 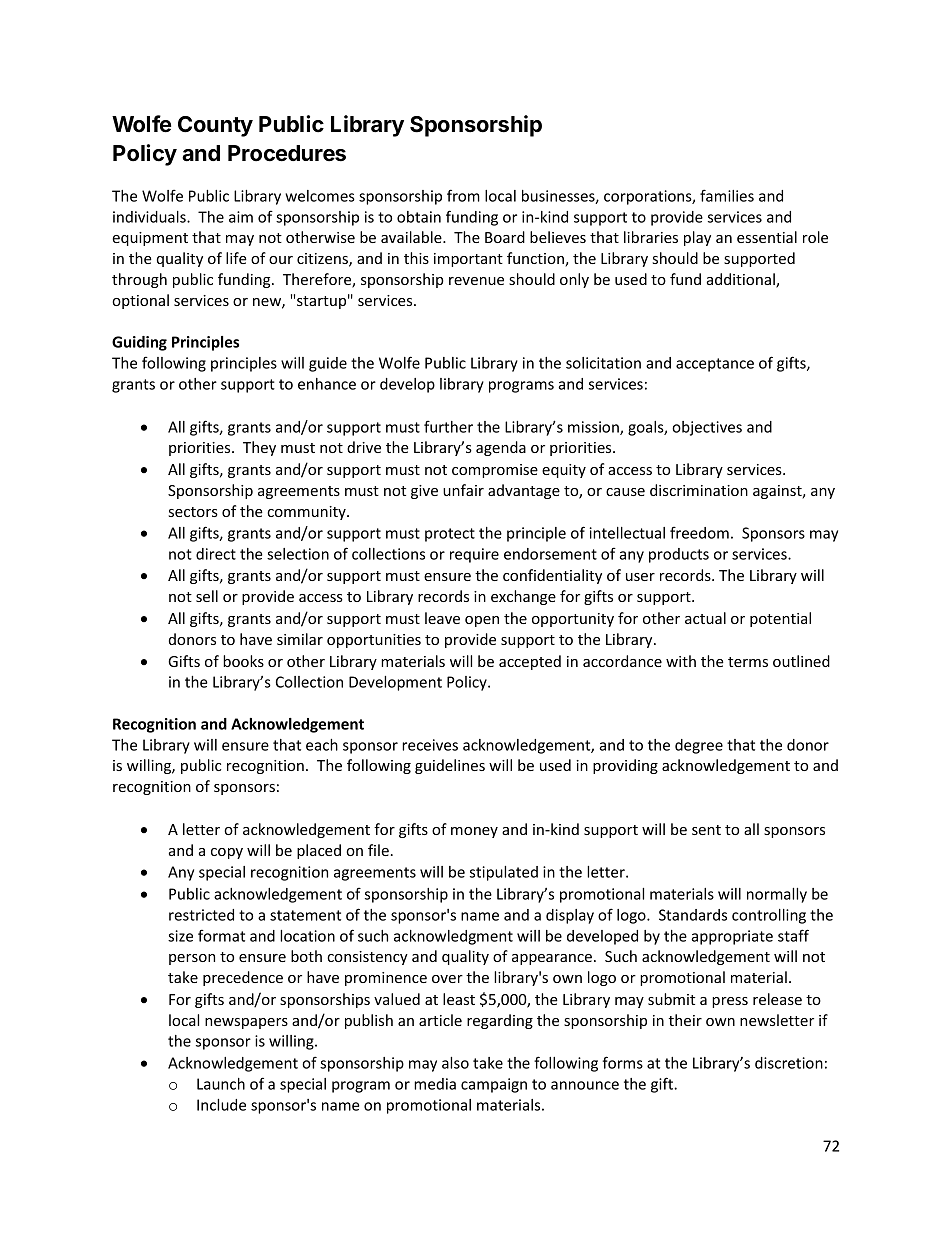 What do you see at coordinates (463, 195) in the document?
I see `from` at bounding box center [463, 195].
